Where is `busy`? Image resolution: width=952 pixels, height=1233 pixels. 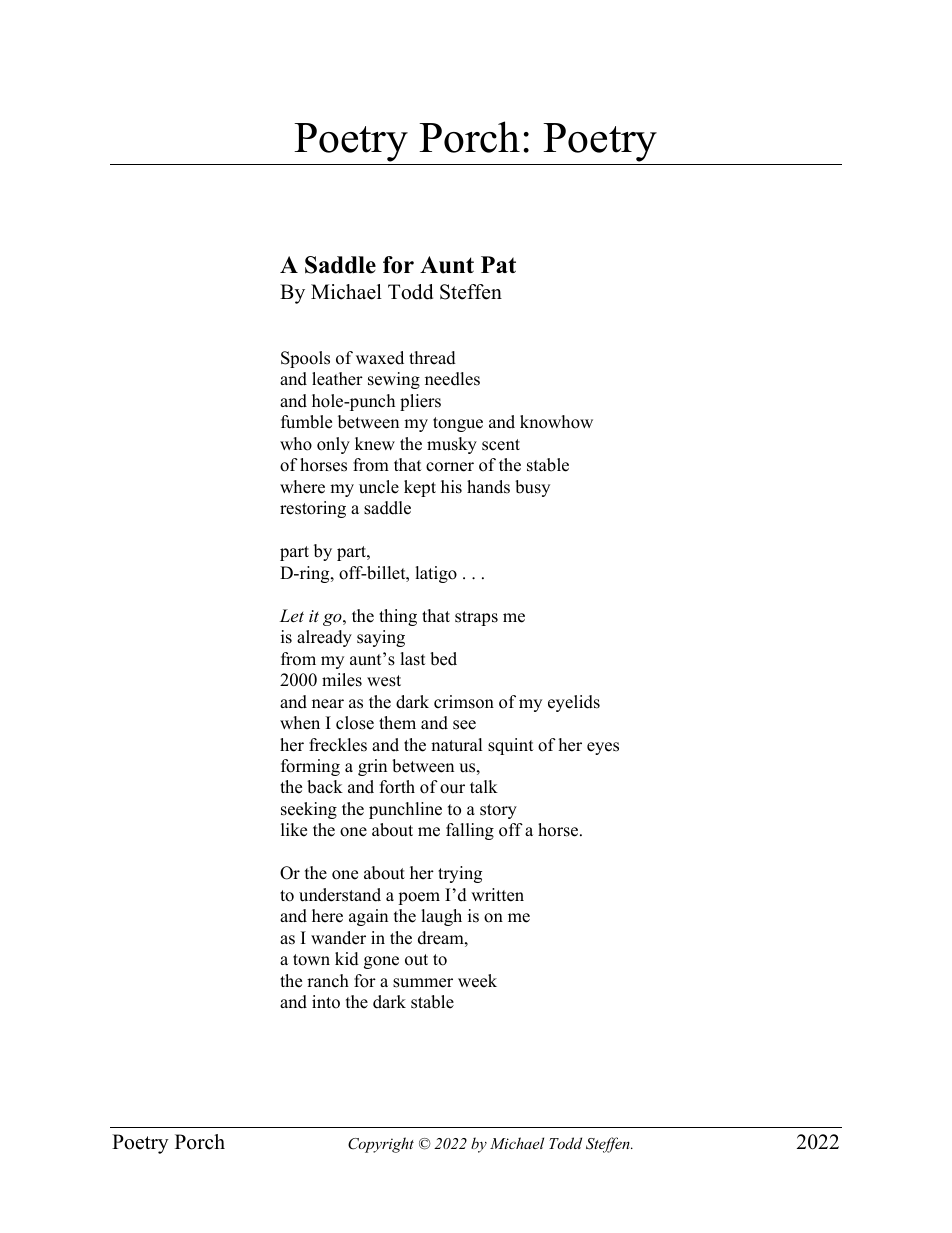
busy is located at coordinates (532, 488).
